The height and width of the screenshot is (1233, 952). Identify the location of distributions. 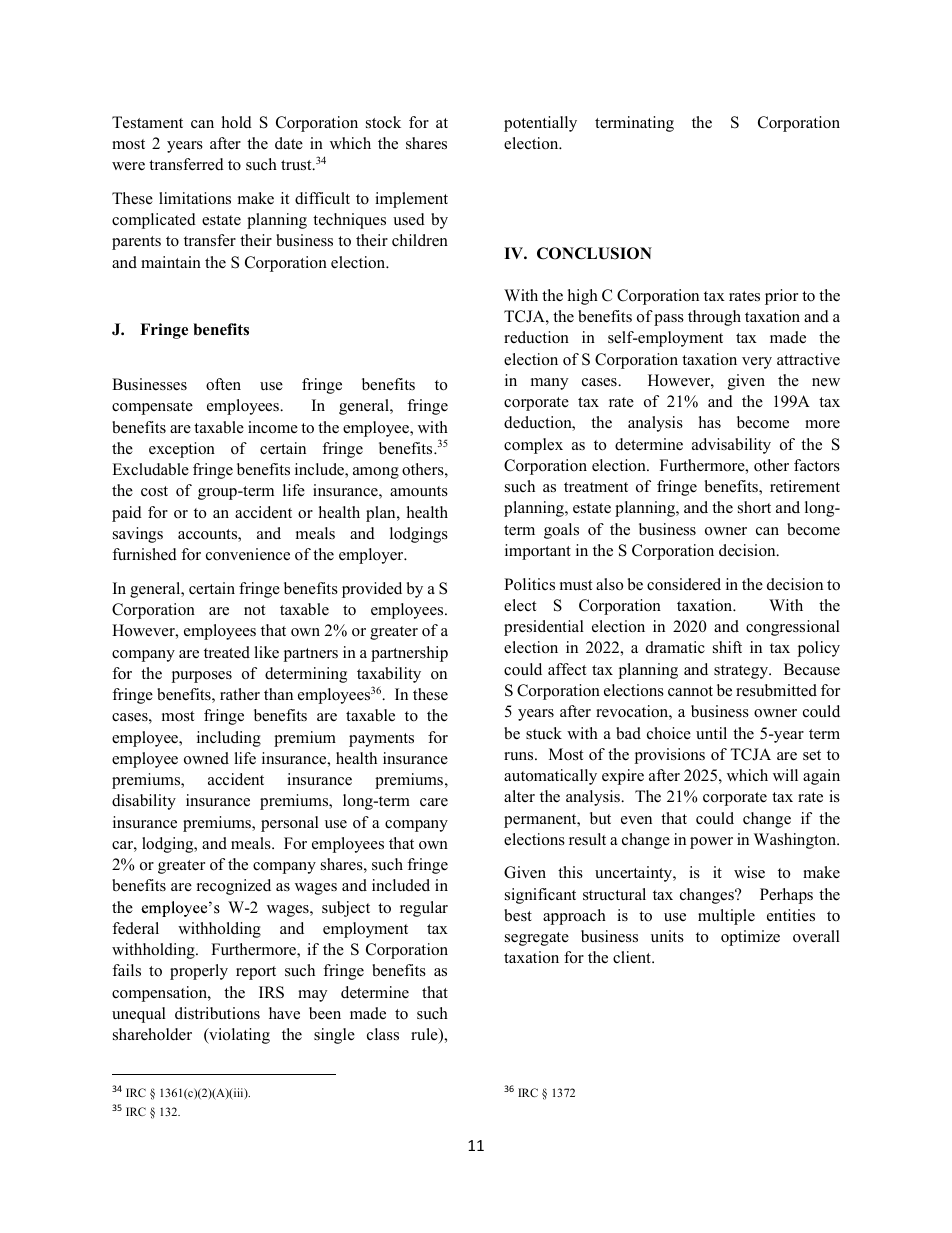
(217, 1013).
